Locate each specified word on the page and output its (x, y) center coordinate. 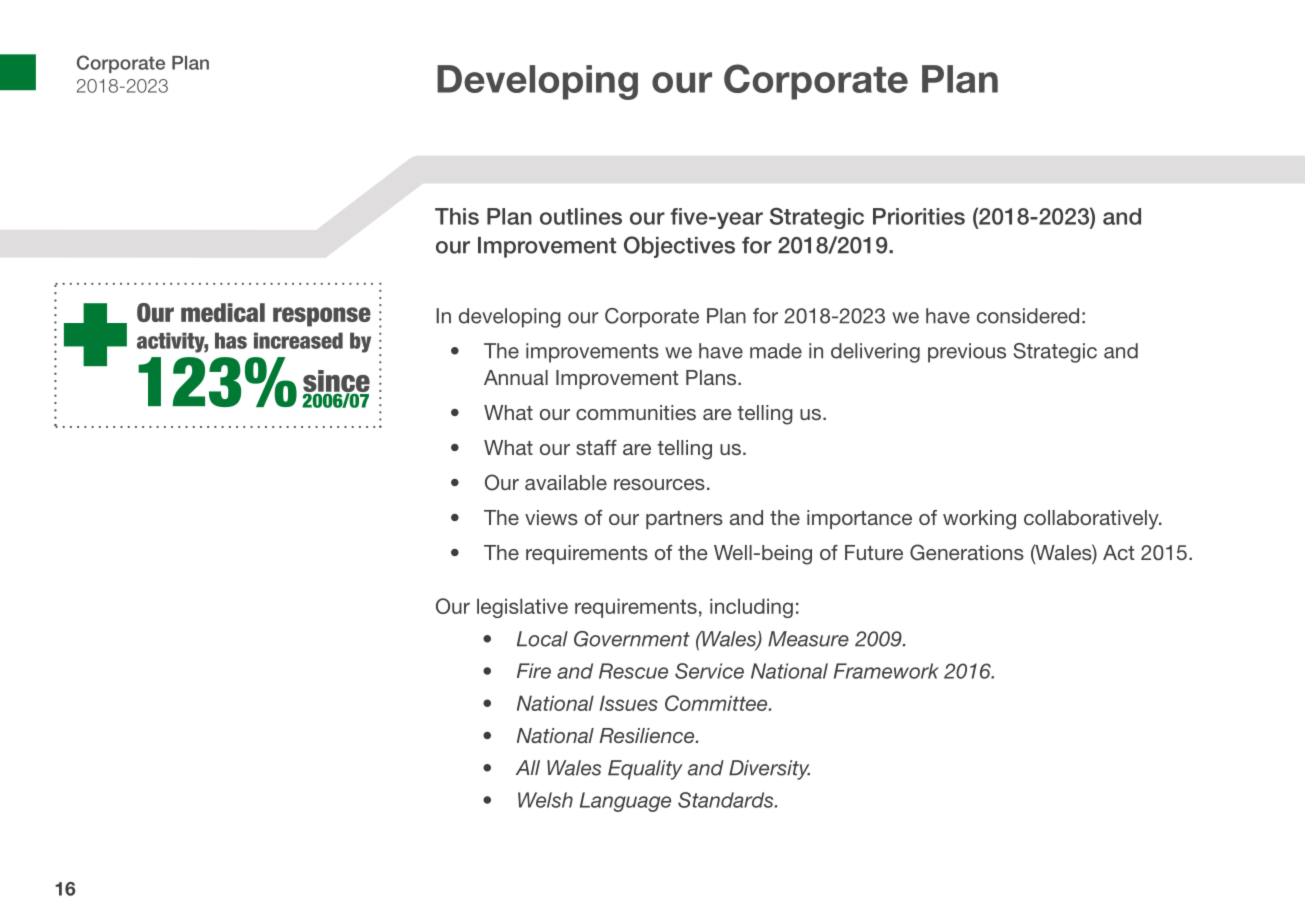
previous (967, 353)
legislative (522, 608)
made (776, 351)
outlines (581, 216)
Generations (967, 552)
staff (596, 447)
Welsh (545, 800)
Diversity (769, 770)
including (751, 608)
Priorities (919, 216)
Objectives (679, 247)
